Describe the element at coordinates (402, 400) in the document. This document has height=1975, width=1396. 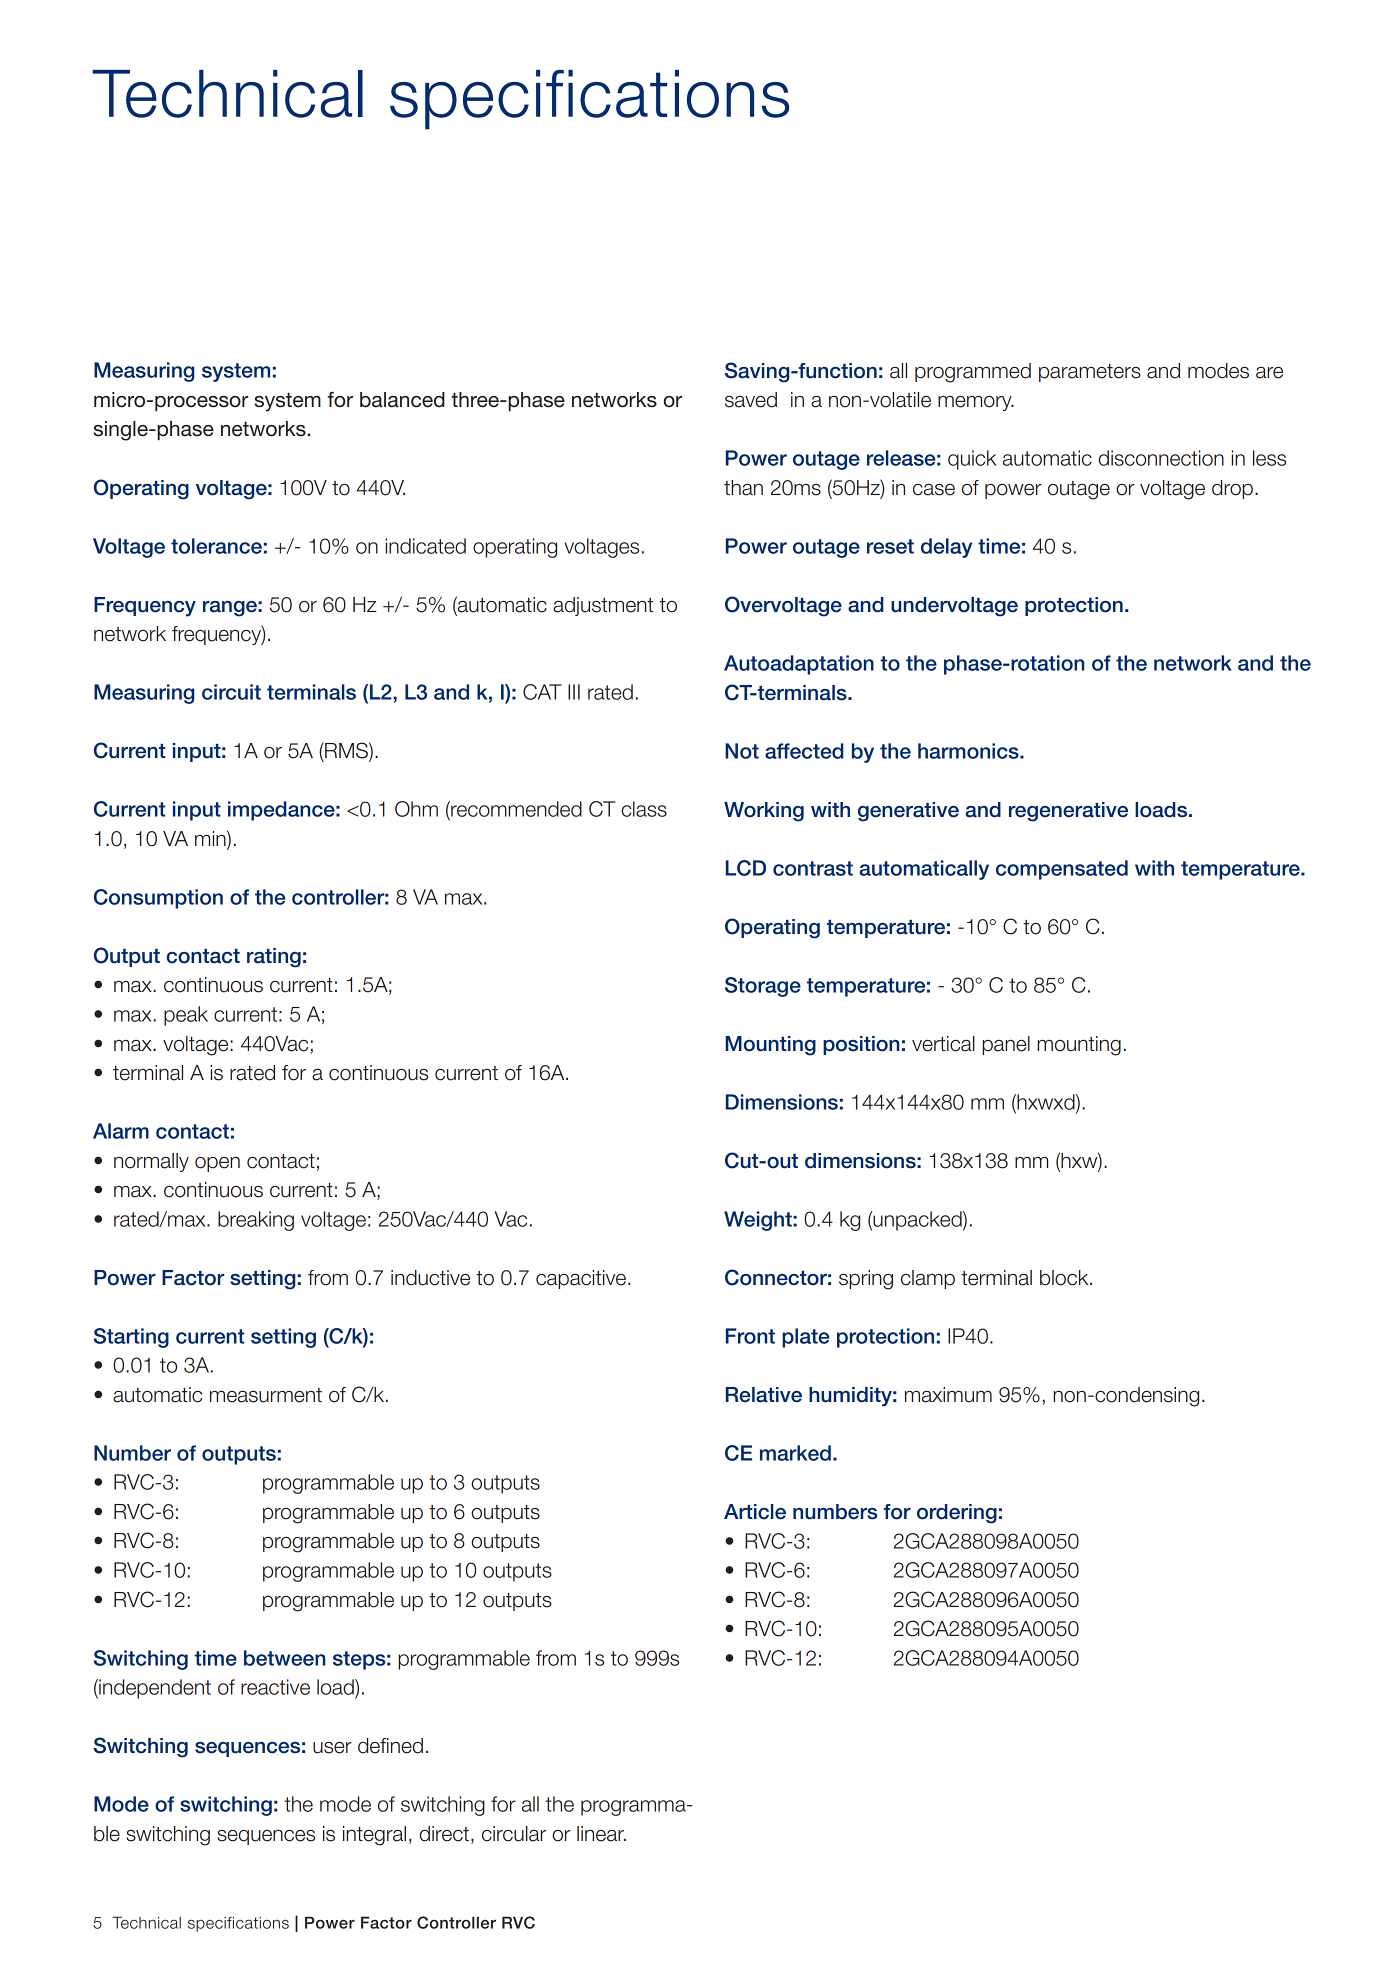
I see `balanced` at that location.
